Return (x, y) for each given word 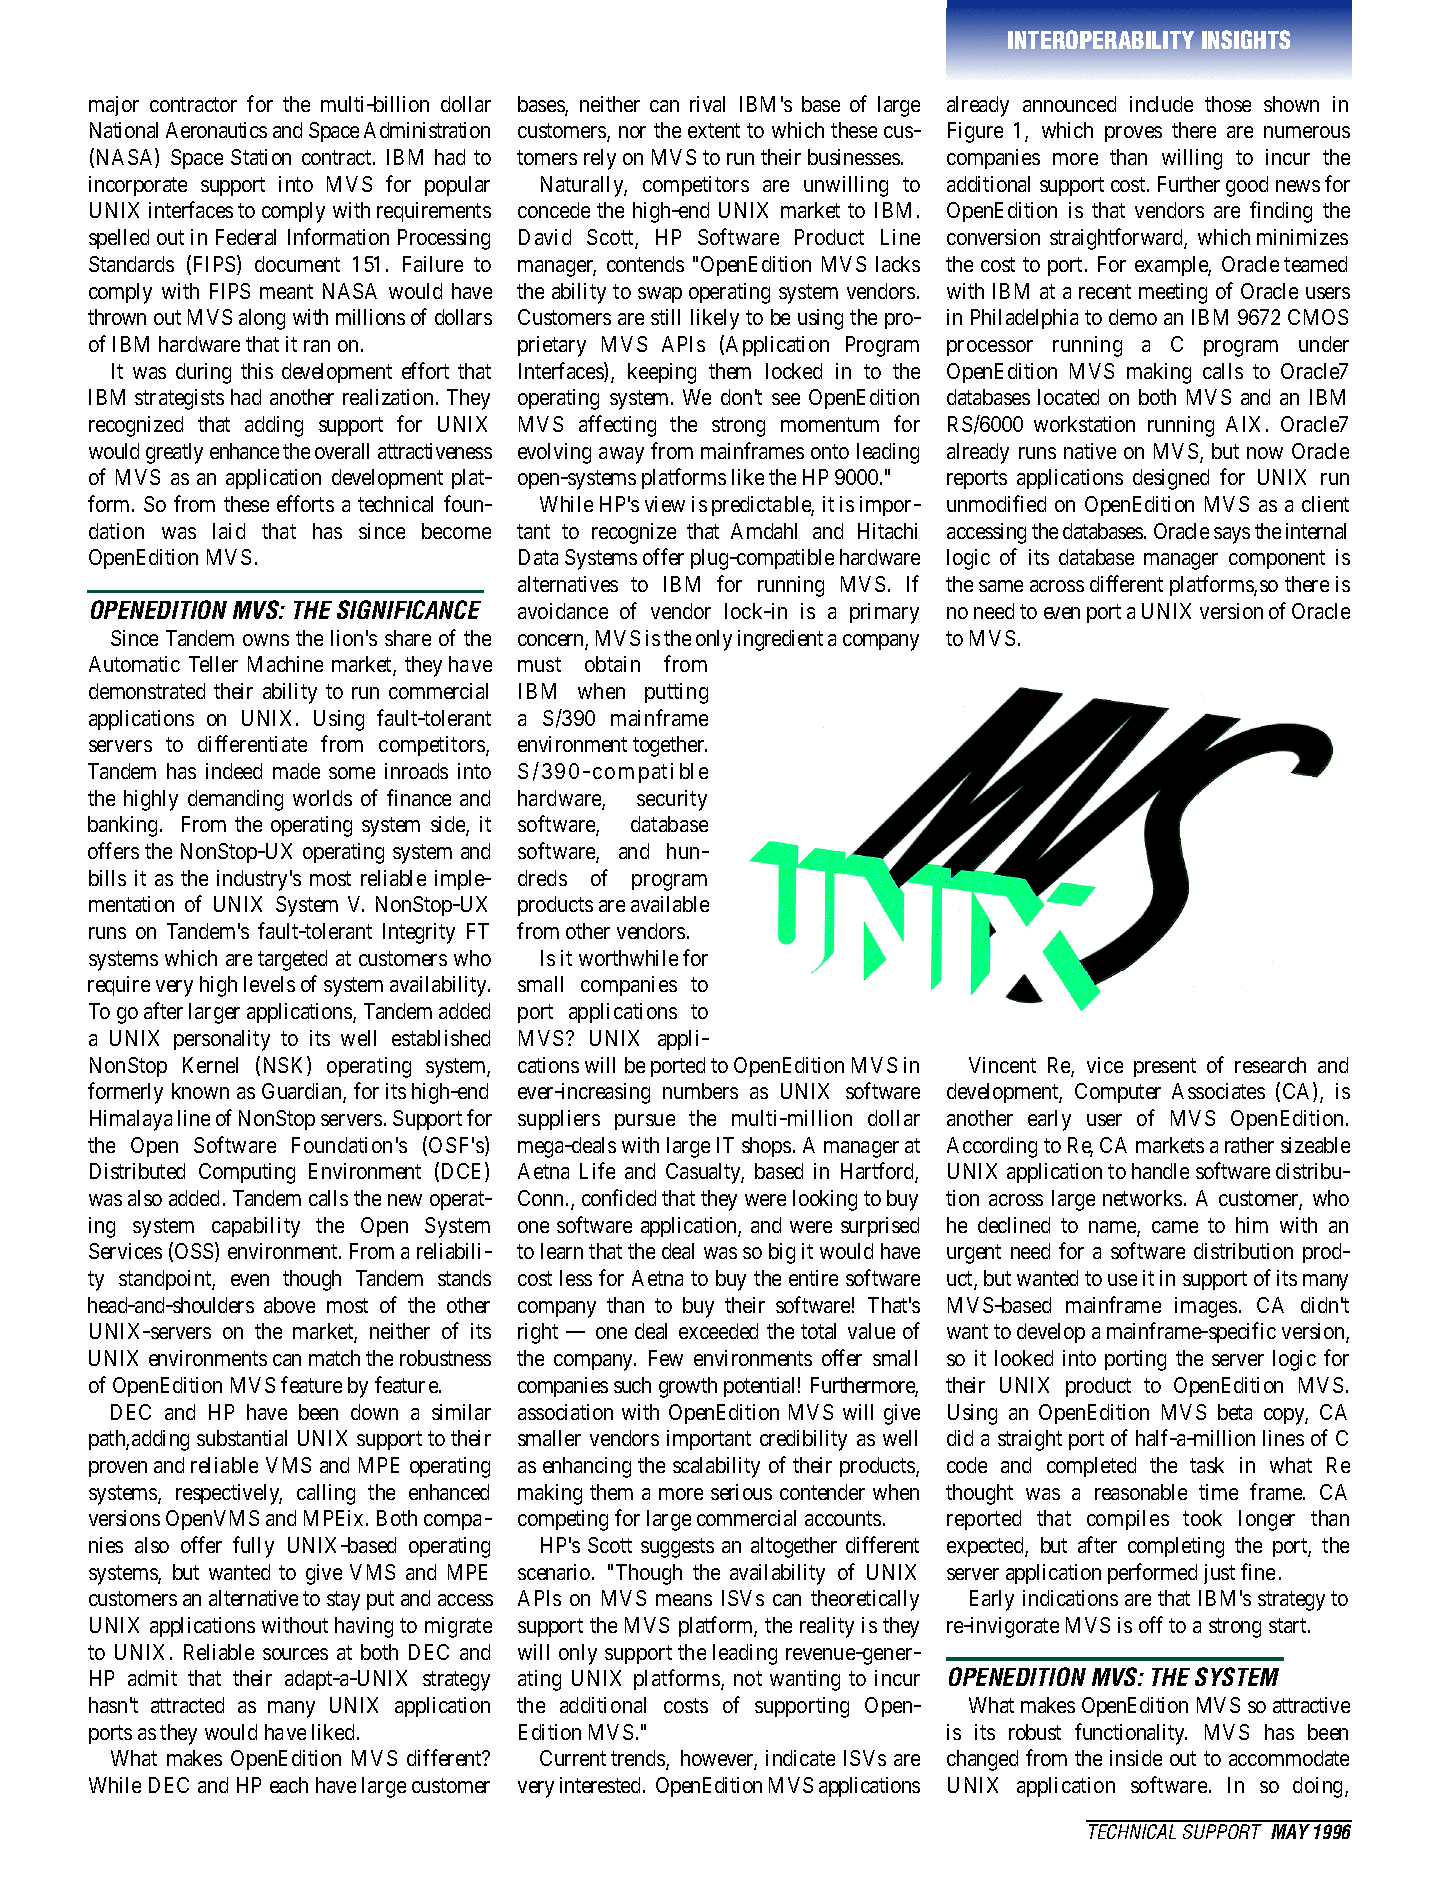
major (114, 106)
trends (639, 1760)
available (670, 904)
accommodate (1289, 1758)
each (289, 1785)
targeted (292, 960)
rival (707, 104)
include (1161, 104)
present (1165, 1067)
